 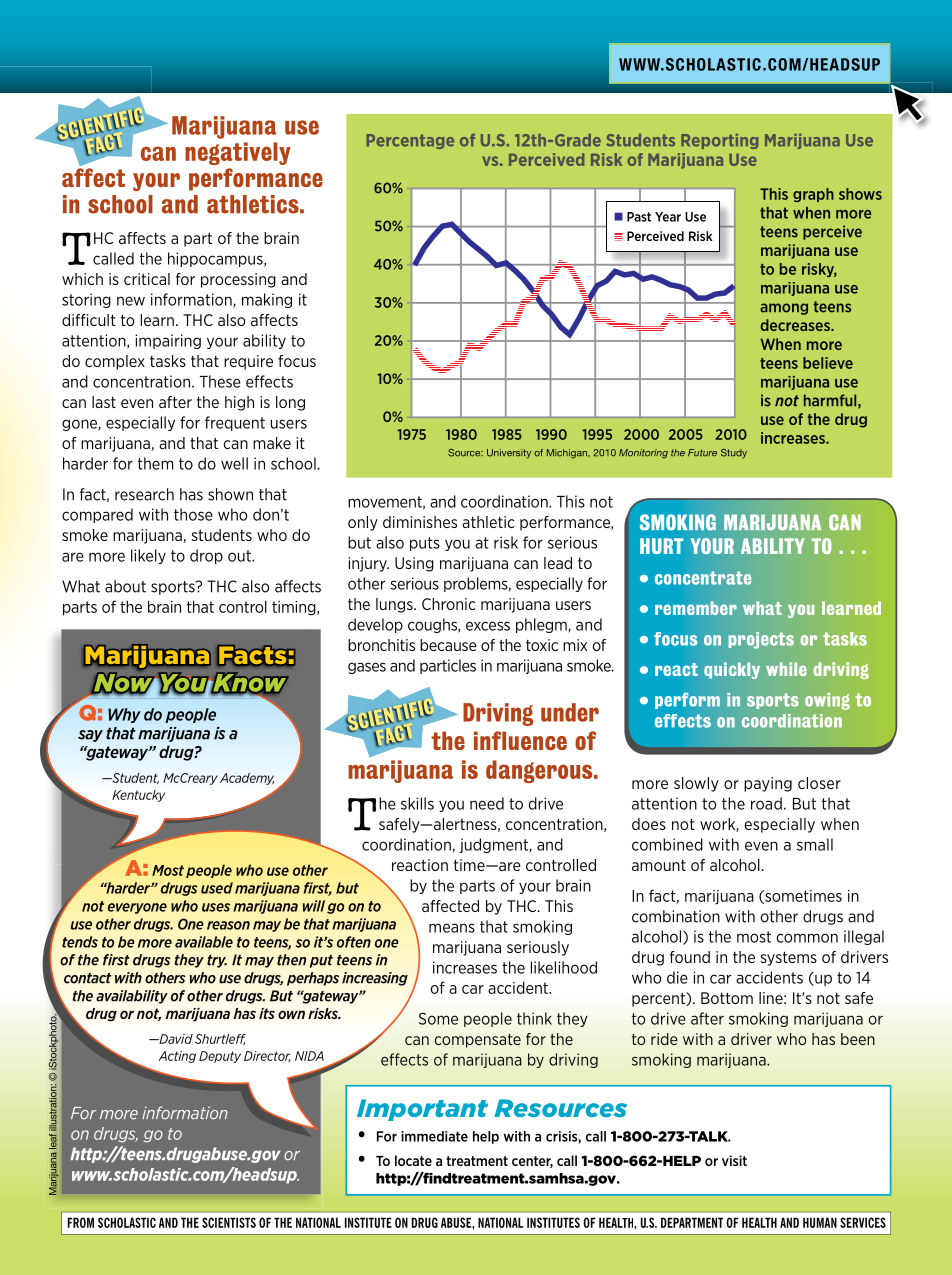 I want to click on SCIENTISTS, so click(x=229, y=1222).
